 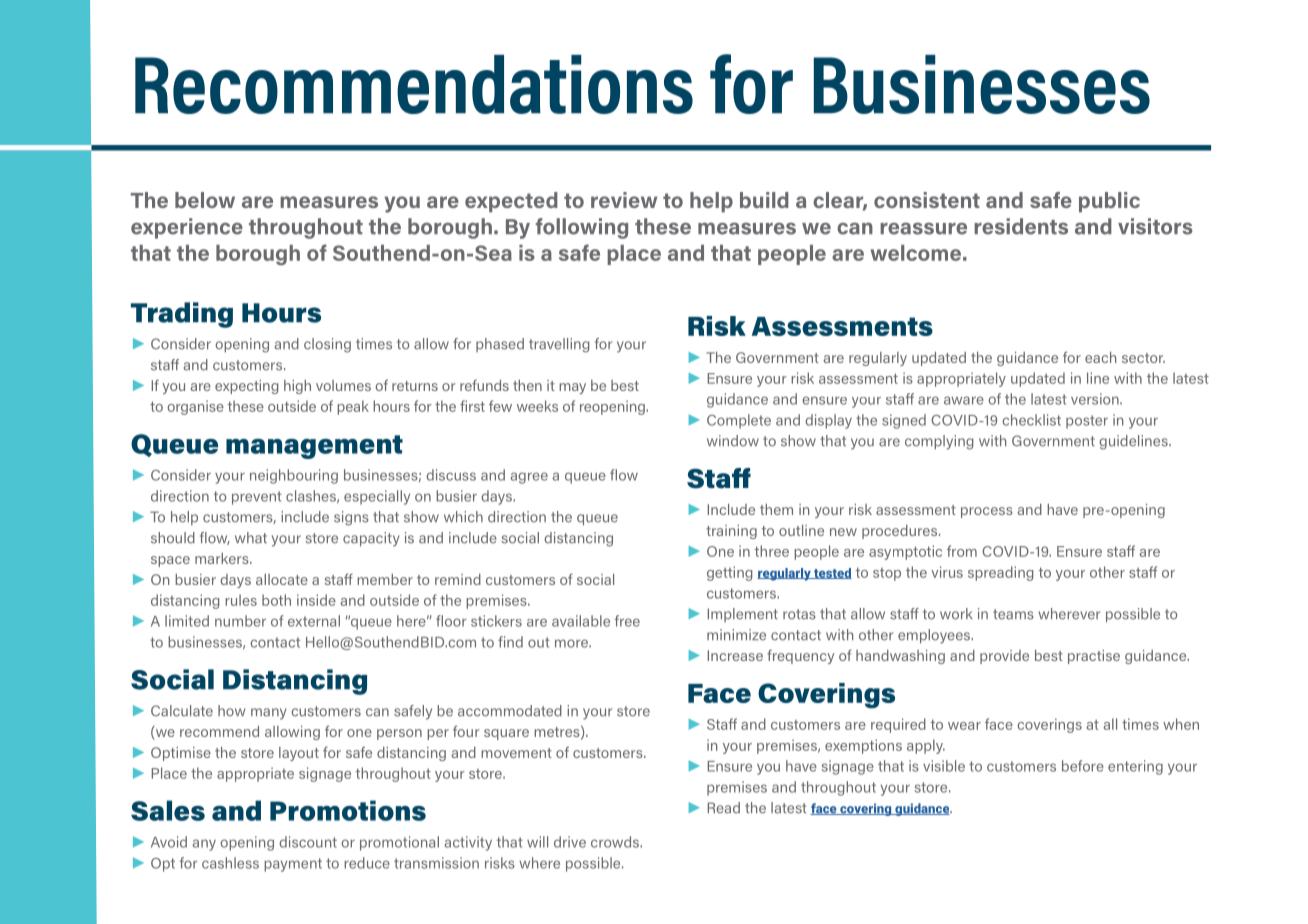 What do you see at coordinates (327, 345) in the screenshot?
I see `closing` at bounding box center [327, 345].
